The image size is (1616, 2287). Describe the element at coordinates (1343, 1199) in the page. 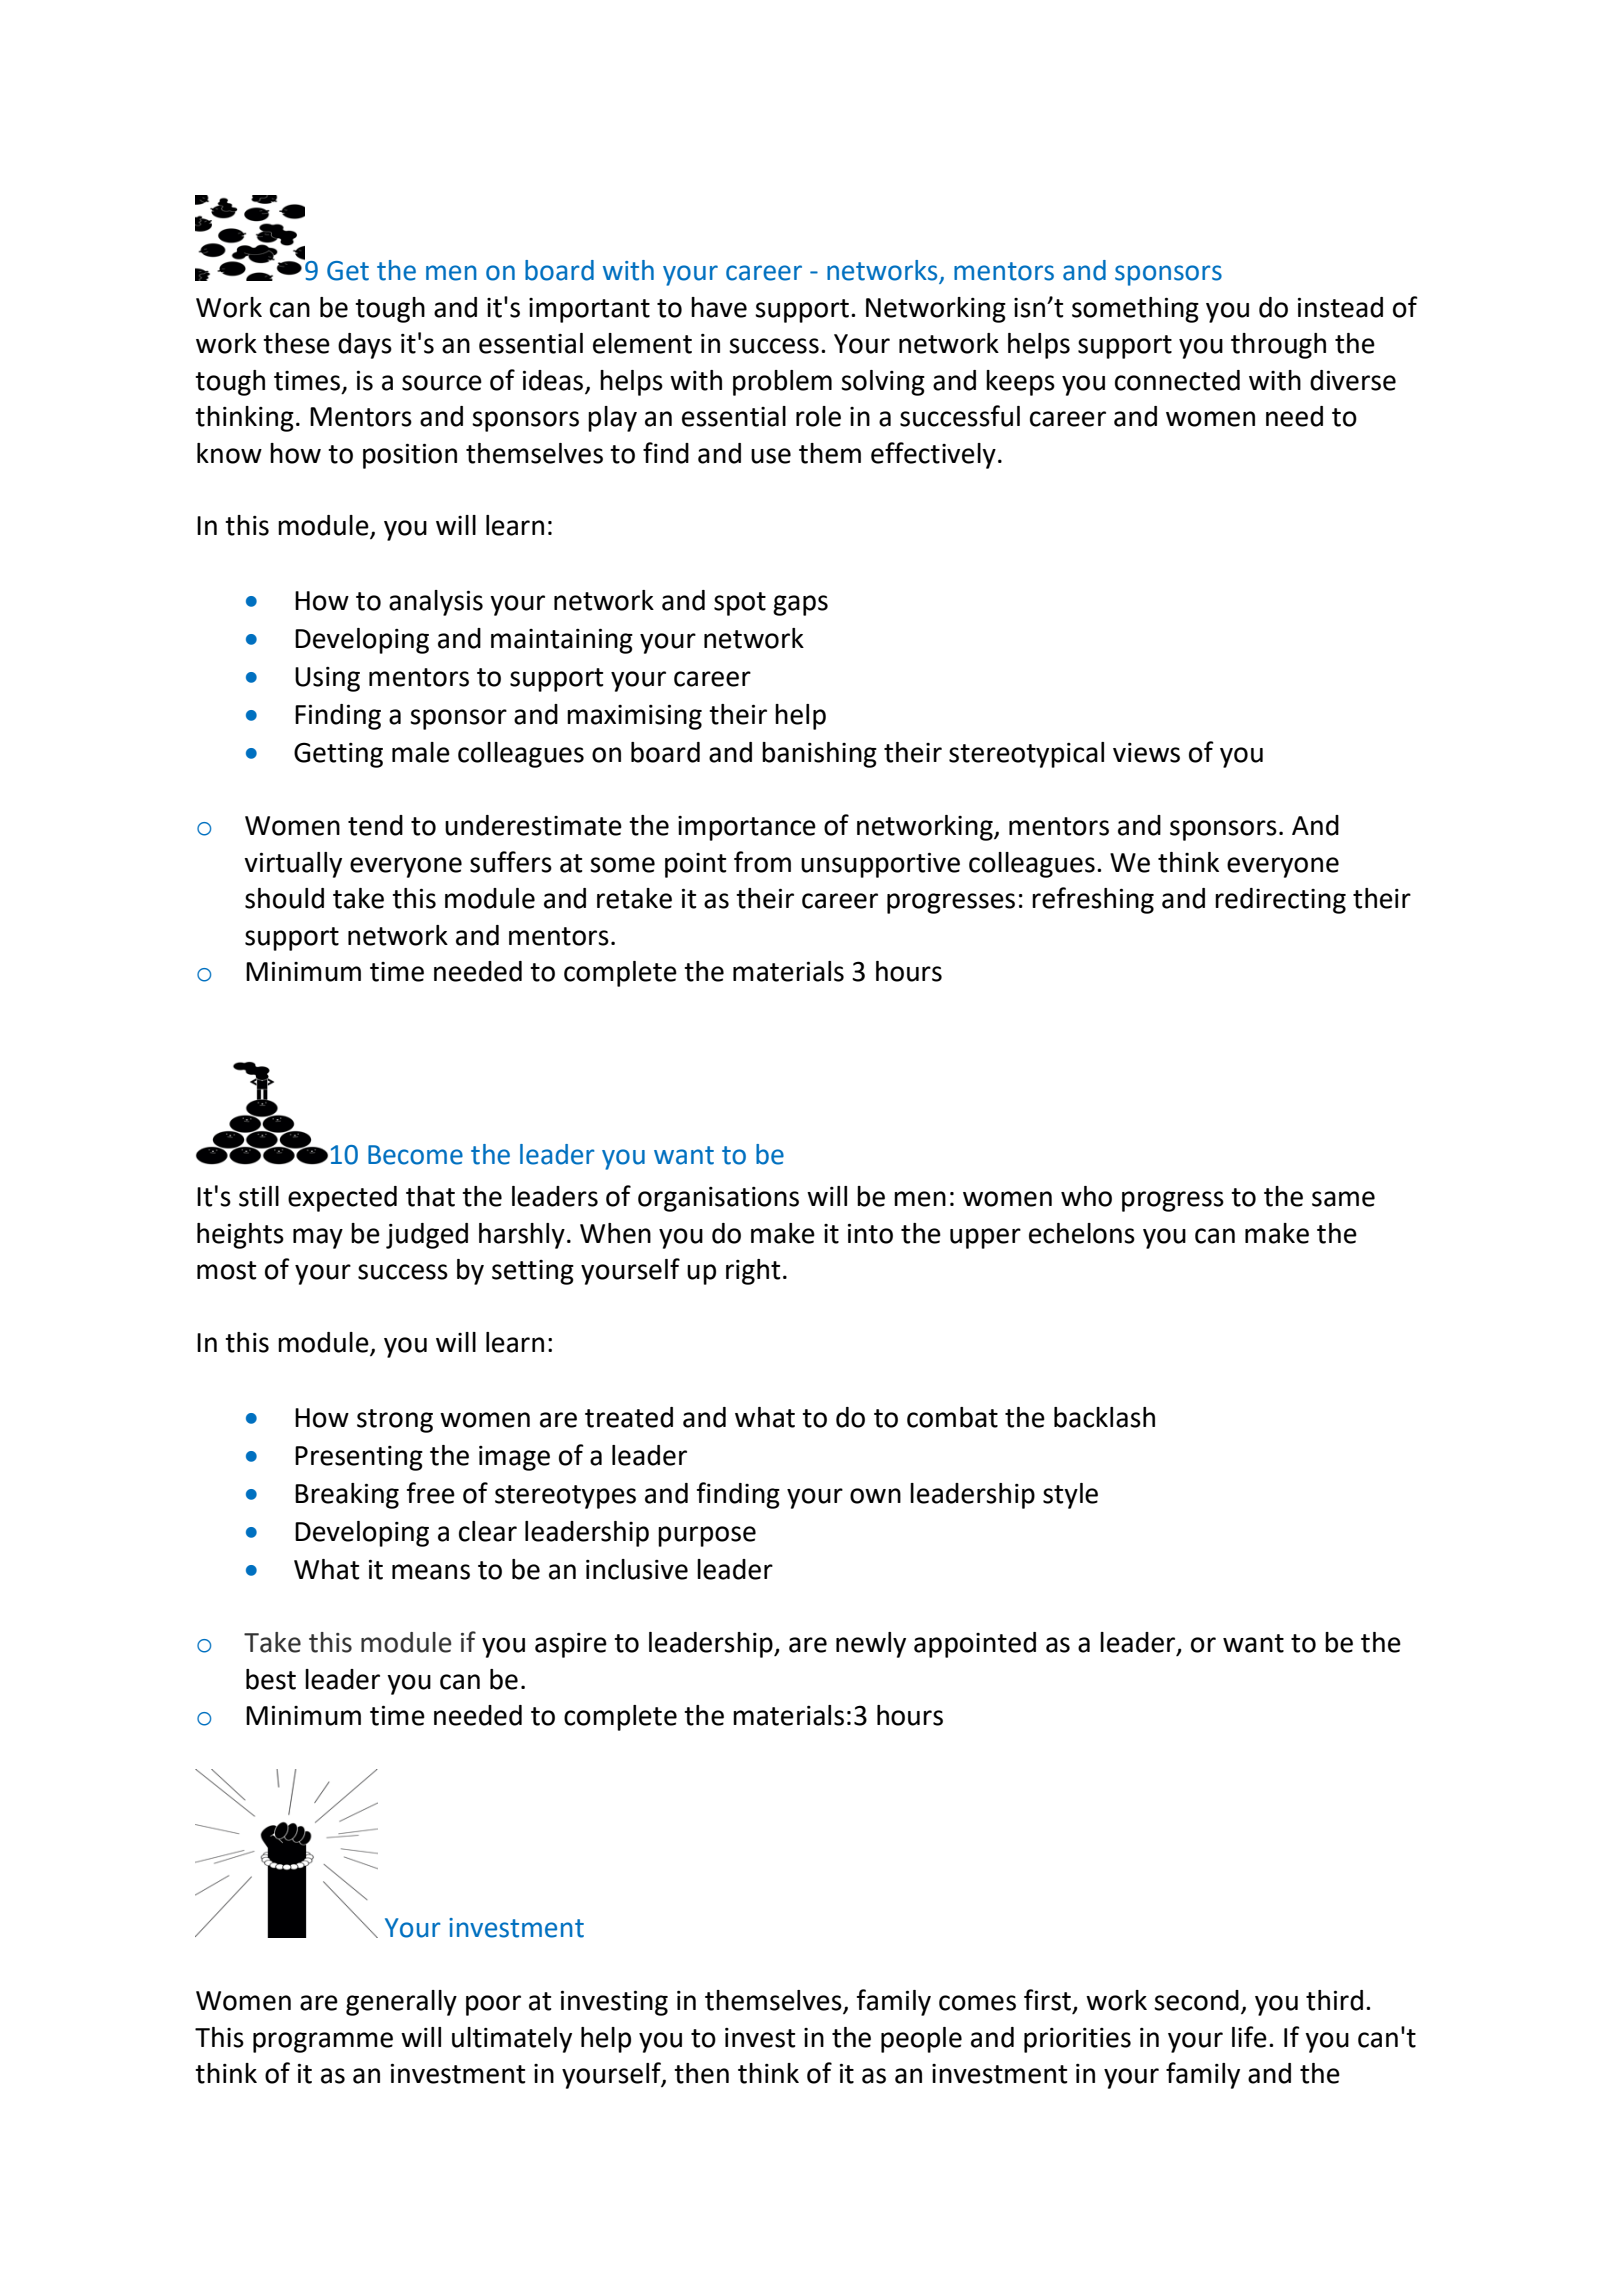

I see `same` at that location.
